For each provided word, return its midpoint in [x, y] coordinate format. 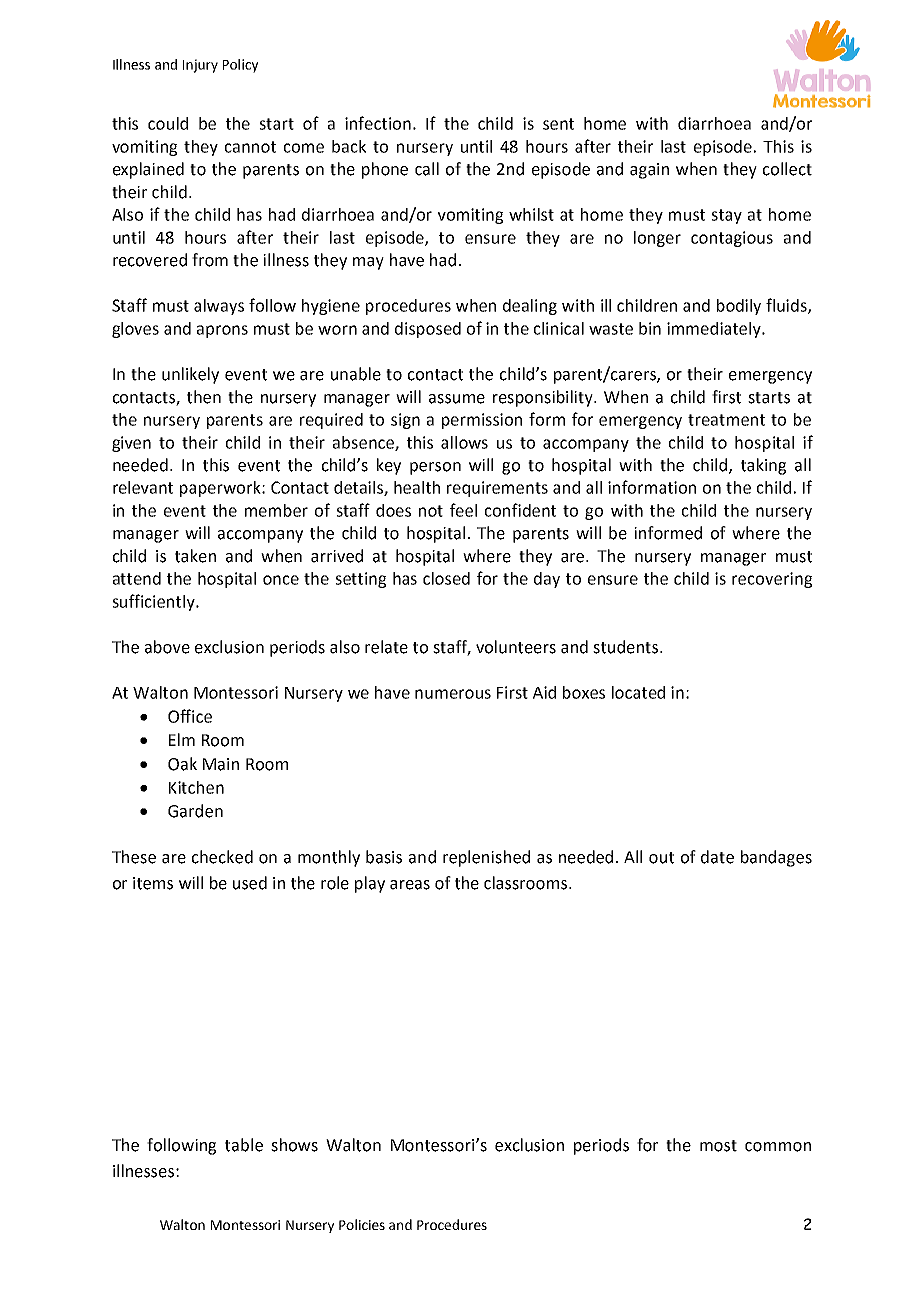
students [627, 647]
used [250, 883]
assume [457, 399]
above [167, 647]
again [649, 171]
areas [410, 885]
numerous [453, 694]
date [717, 857]
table [244, 1145]
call [427, 169]
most [718, 1146]
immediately [715, 330]
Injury [200, 66]
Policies [362, 1224]
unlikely [190, 375]
